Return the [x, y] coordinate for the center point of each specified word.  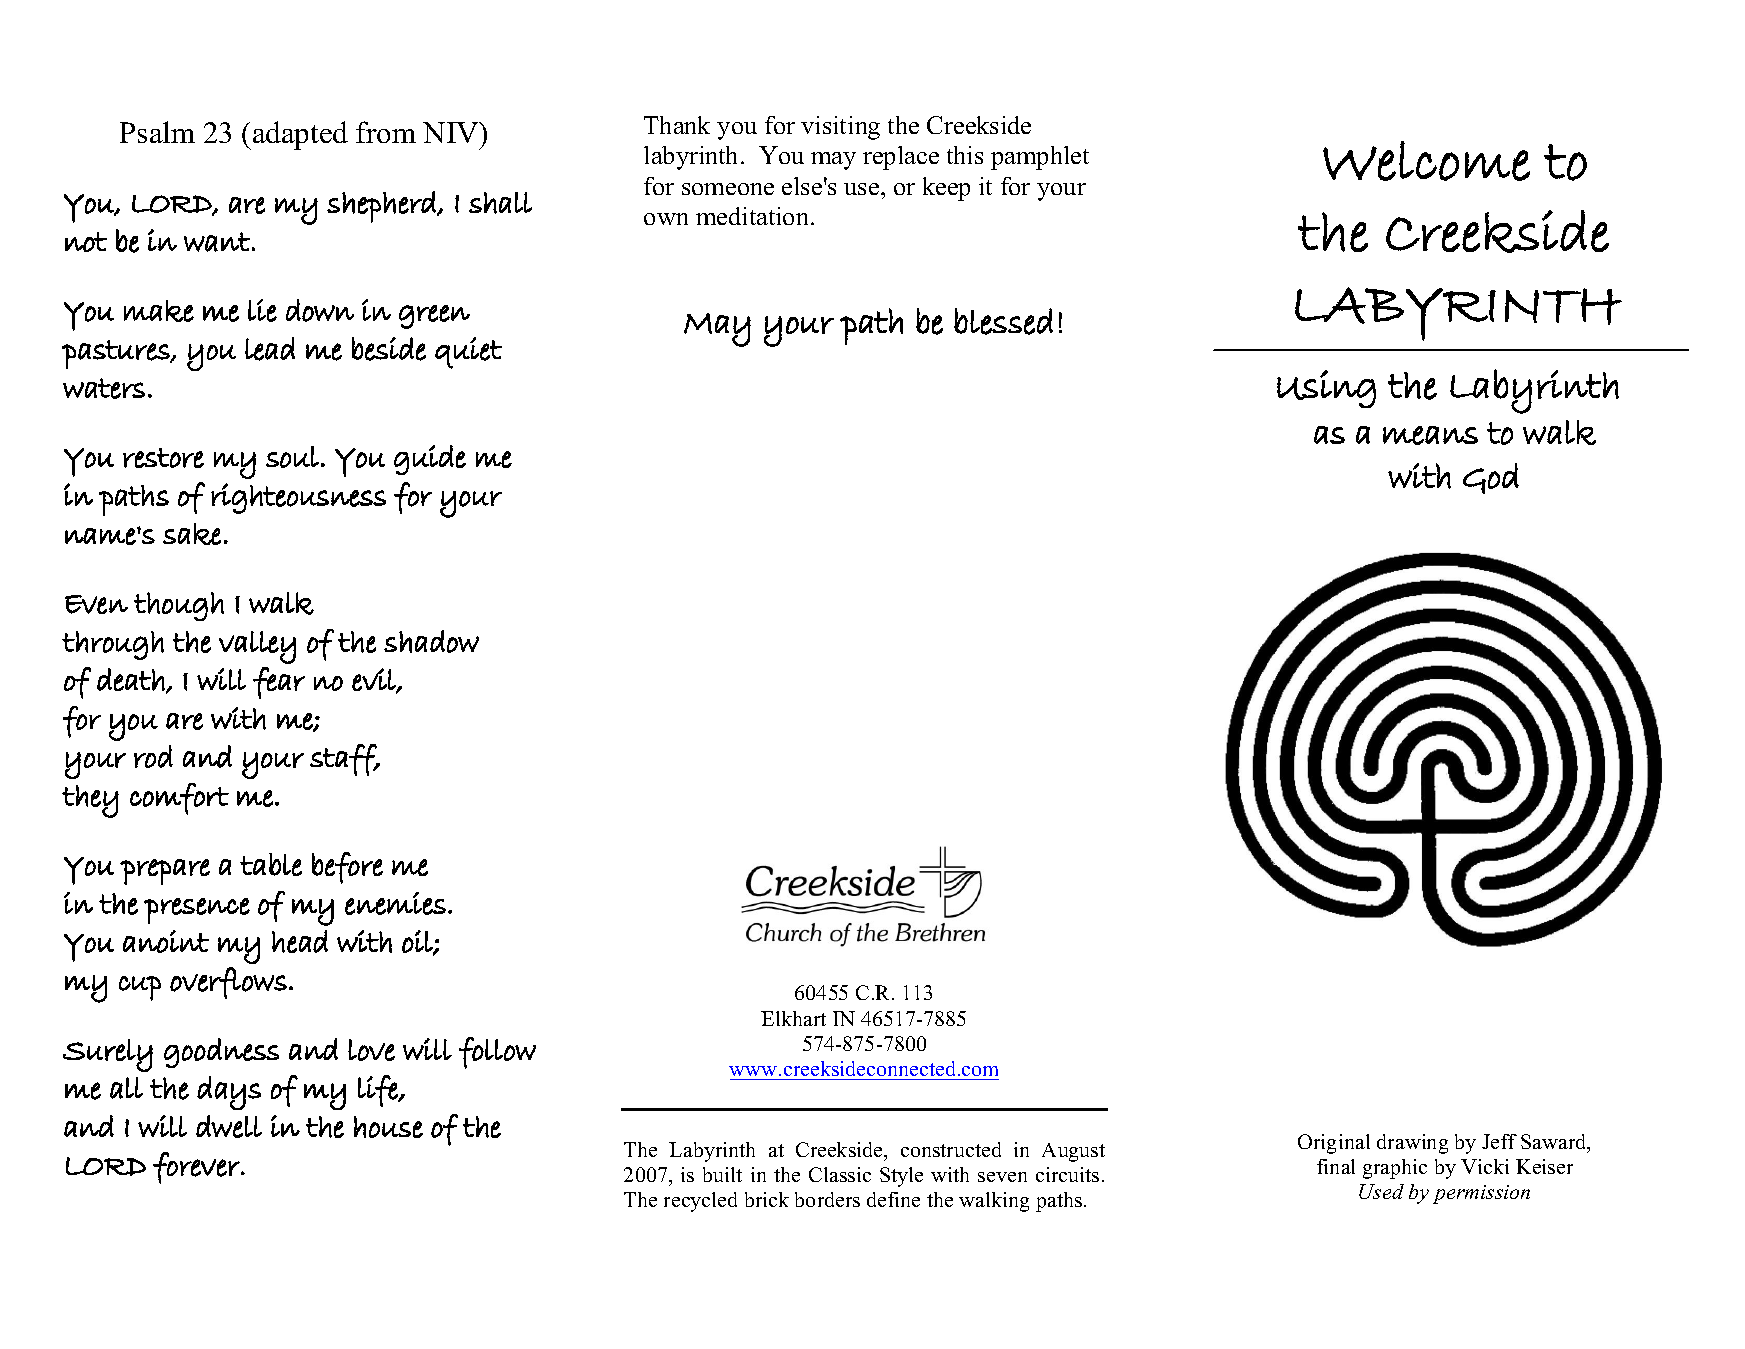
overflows [228, 983]
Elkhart [793, 1018]
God [1491, 478]
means [1430, 435]
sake [192, 534]
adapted [300, 135]
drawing [1412, 1144]
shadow [431, 641]
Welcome [1426, 161]
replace [901, 158]
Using [1326, 389]
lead [270, 349]
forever [197, 1168]
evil [375, 680]
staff [344, 760]
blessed [1003, 321]
